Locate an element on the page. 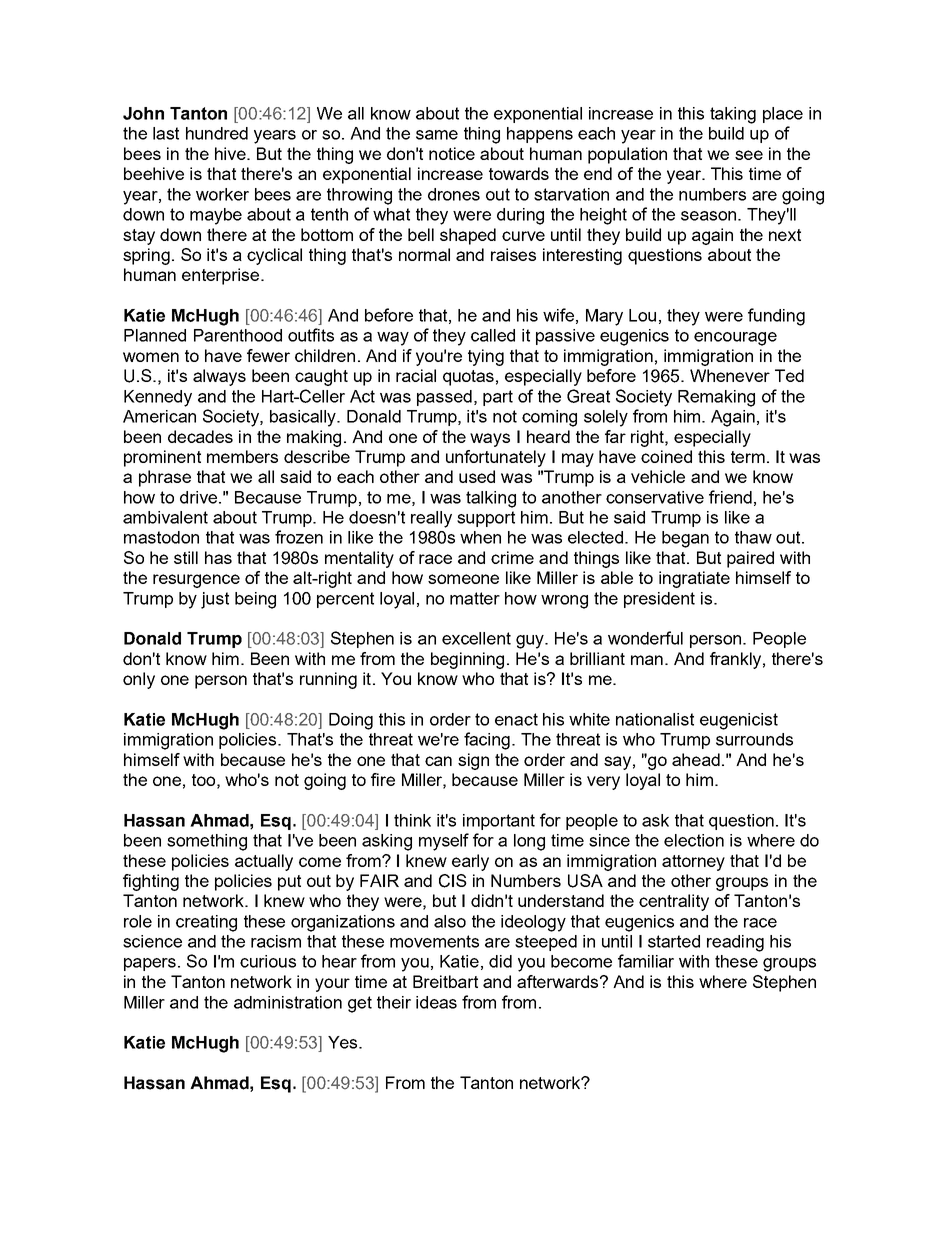 This page has height=1233, width=952. someone is located at coordinates (463, 579).
